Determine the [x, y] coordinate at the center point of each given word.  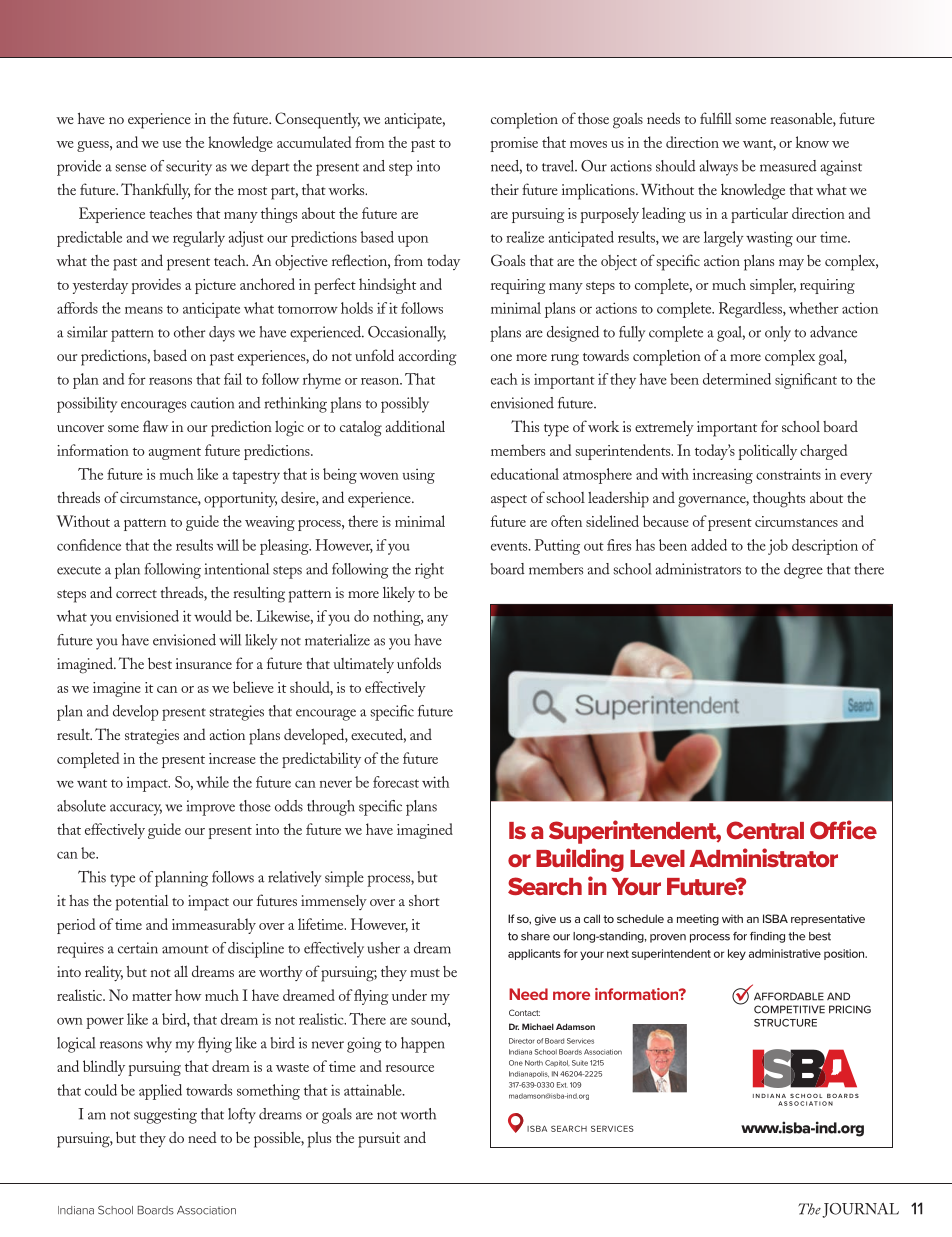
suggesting [165, 1116]
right [429, 571]
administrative [785, 953]
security [189, 168]
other [189, 332]
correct [136, 594]
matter [152, 996]
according [428, 357]
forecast [396, 782]
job [778, 547]
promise [514, 144]
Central [765, 830]
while [212, 782]
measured [788, 166]
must [425, 973]
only [778, 334]
